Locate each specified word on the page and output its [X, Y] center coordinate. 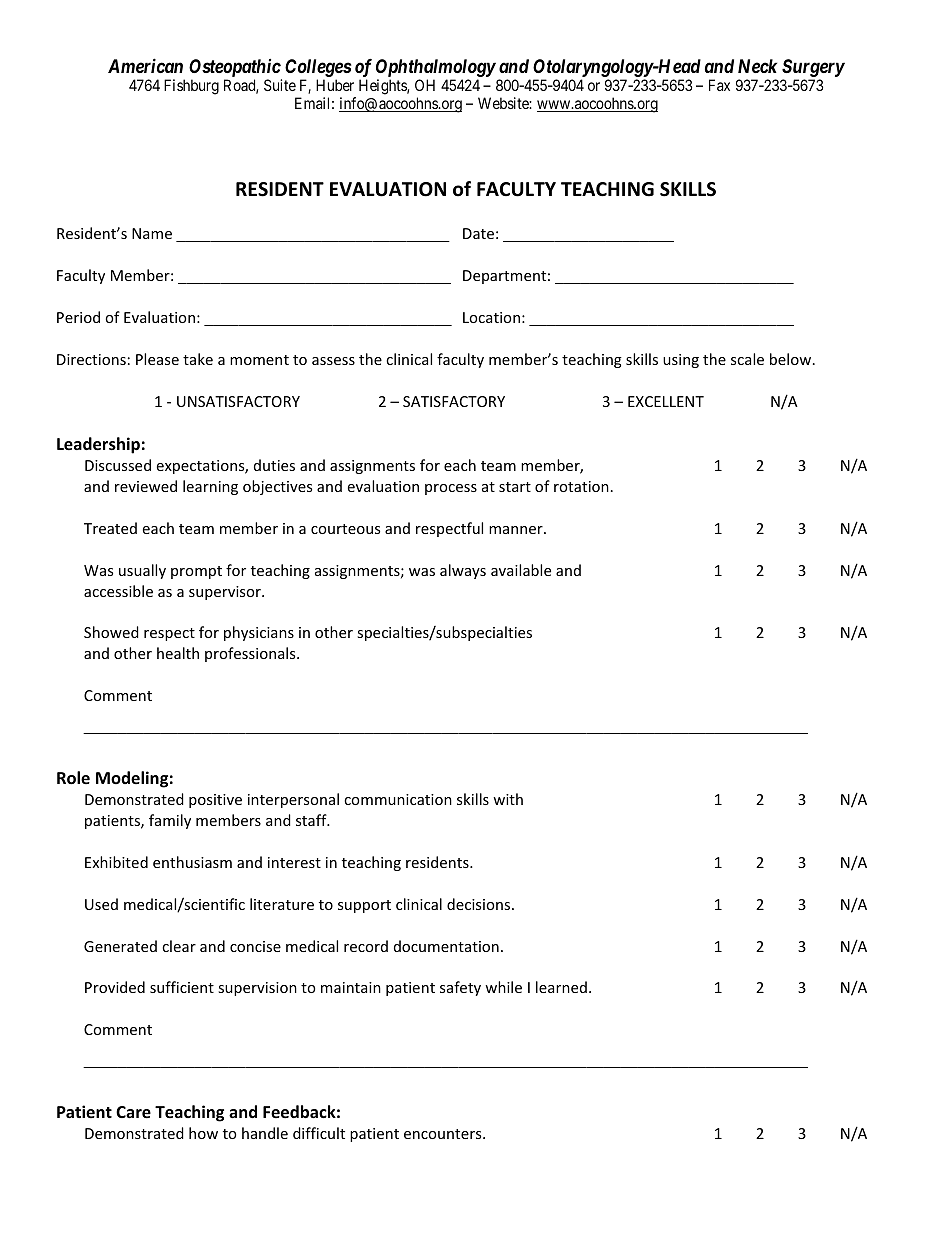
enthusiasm [192, 862]
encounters [444, 1134]
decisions [480, 904]
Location [491, 317]
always [463, 571]
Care [133, 1112]
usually [142, 571]
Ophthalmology [436, 69]
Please [157, 359]
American [145, 65]
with [508, 799]
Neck [757, 66]
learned [561, 987]
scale [747, 359]
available [521, 570]
